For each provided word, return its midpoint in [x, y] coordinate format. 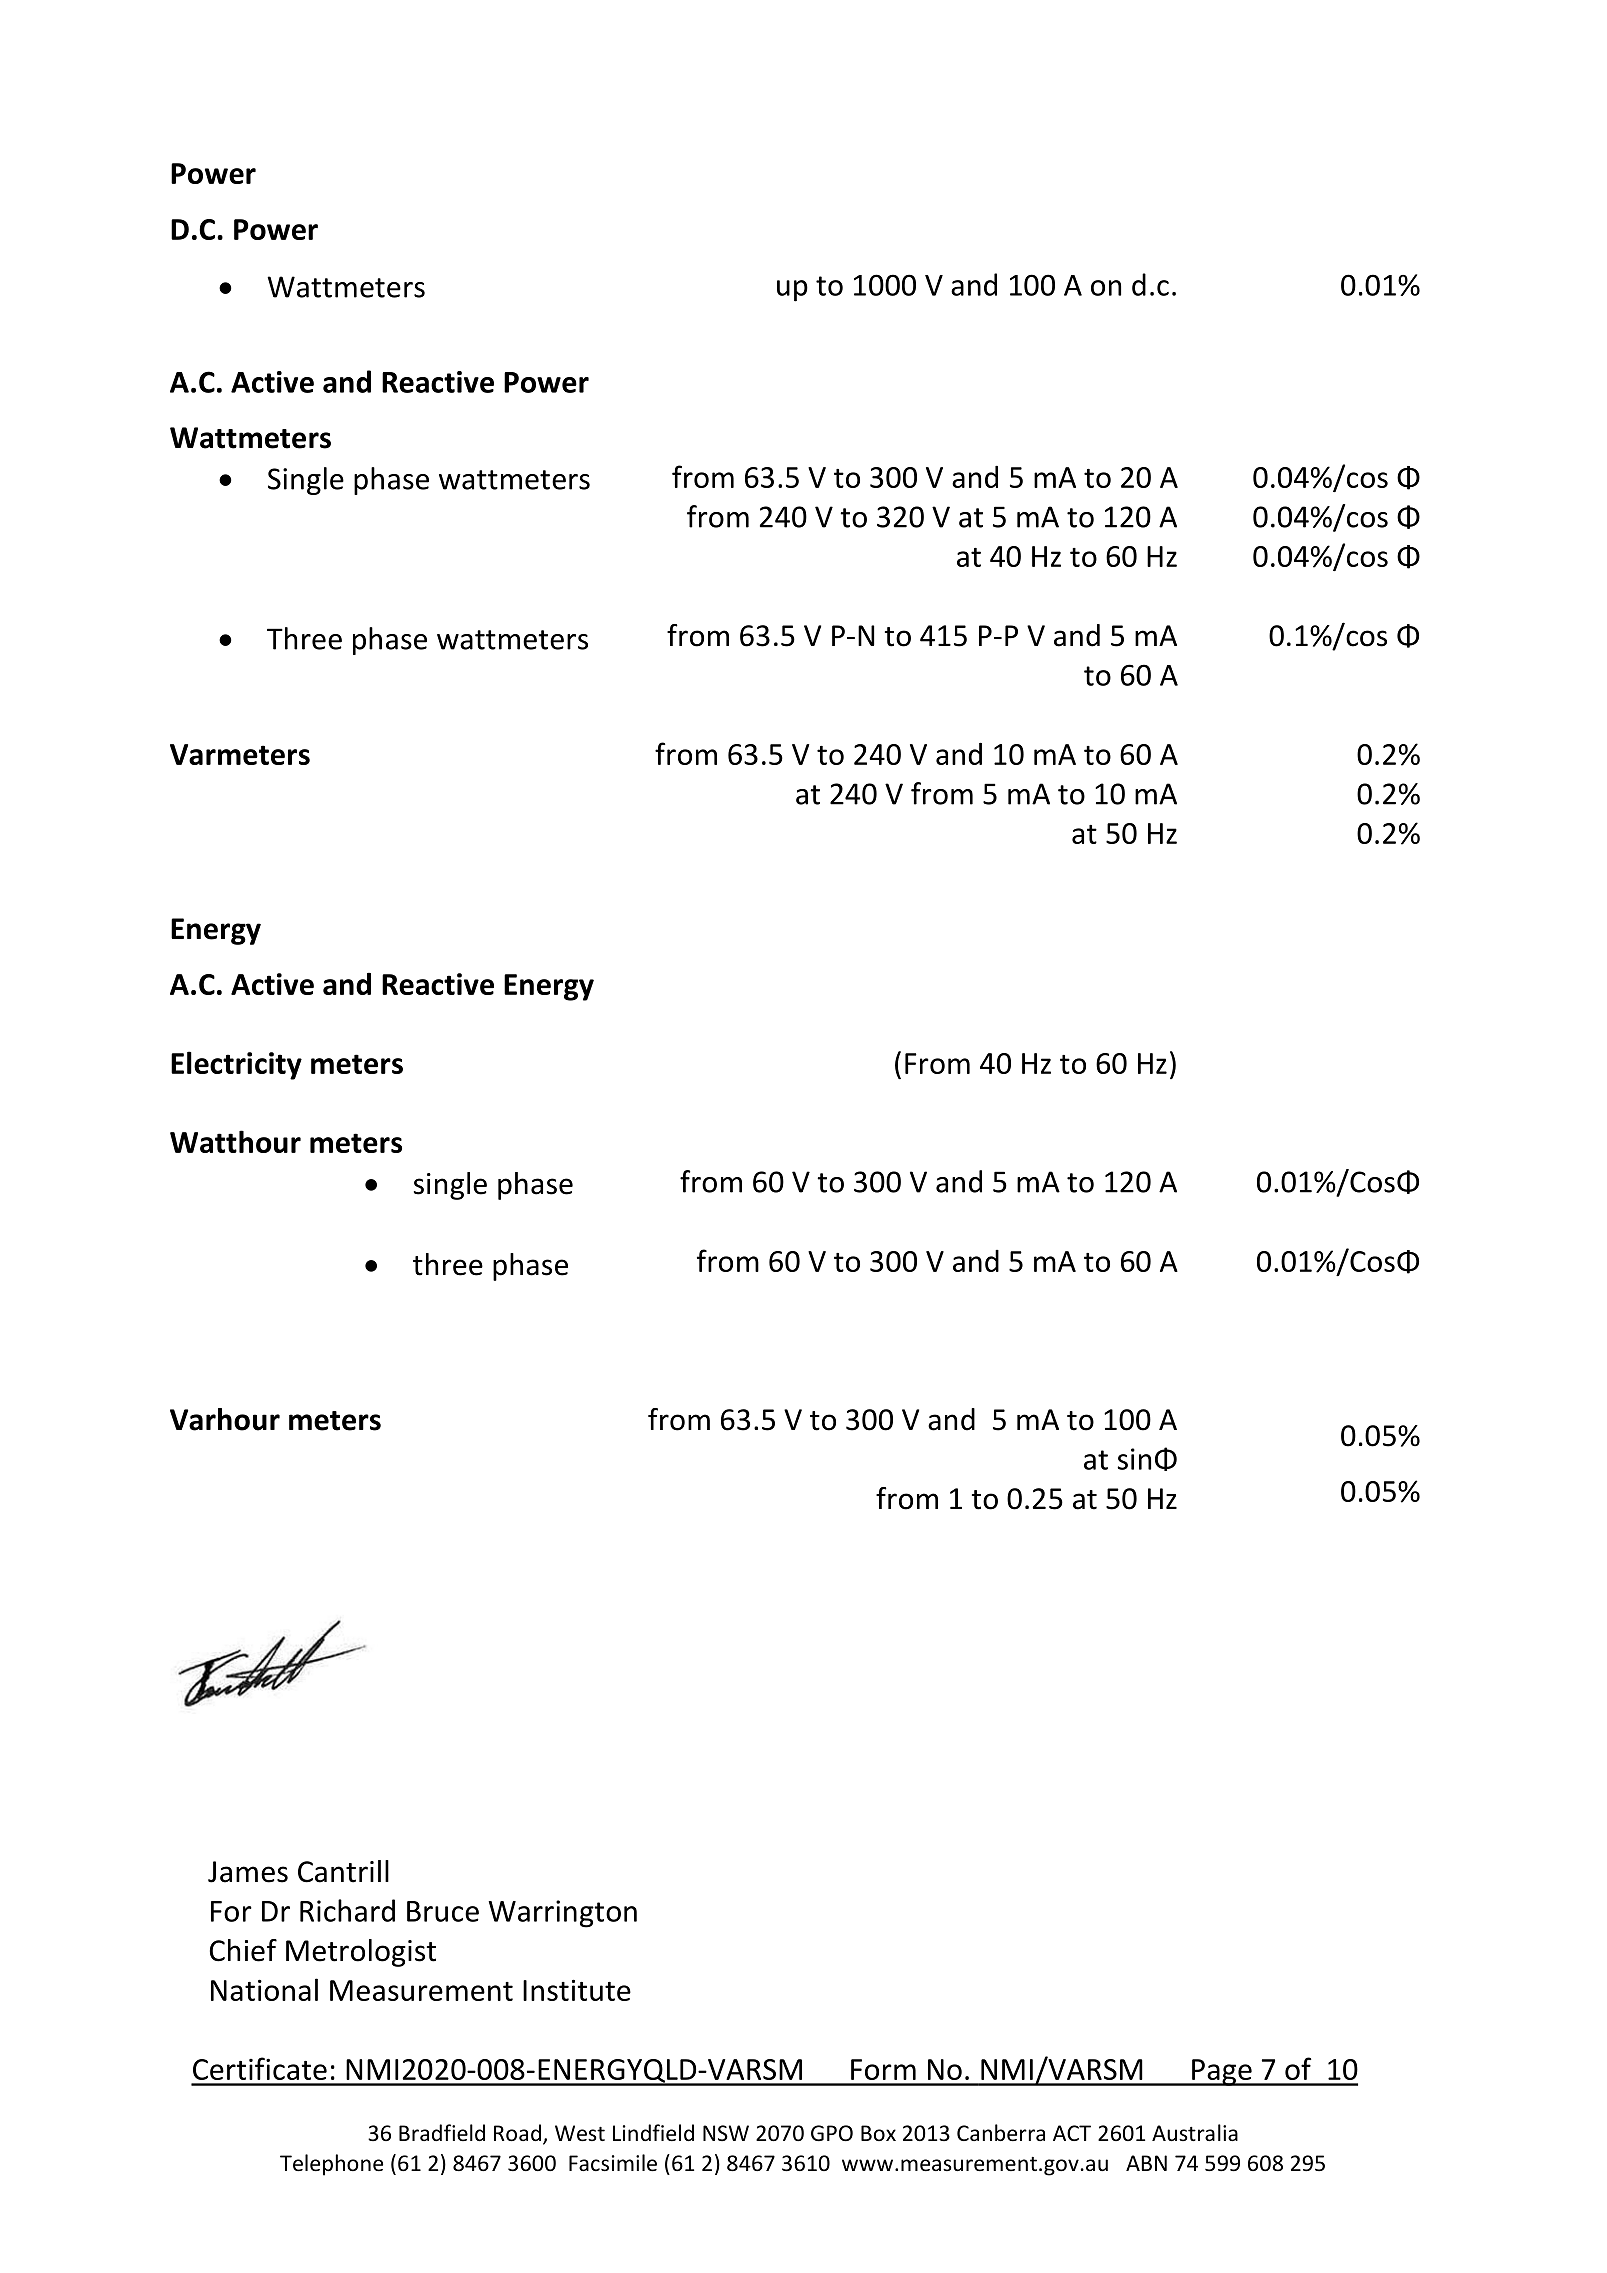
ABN [1146, 2163]
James [248, 1872]
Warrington [562, 1914]
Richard [347, 1910]
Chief [243, 1950]
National [264, 1989]
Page [1222, 2072]
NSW [726, 2133]
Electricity [236, 1065]
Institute [577, 1990]
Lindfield [653, 2133]
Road [517, 2133]
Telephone [331, 2165]
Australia [1195, 2133]
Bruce [443, 1911]
